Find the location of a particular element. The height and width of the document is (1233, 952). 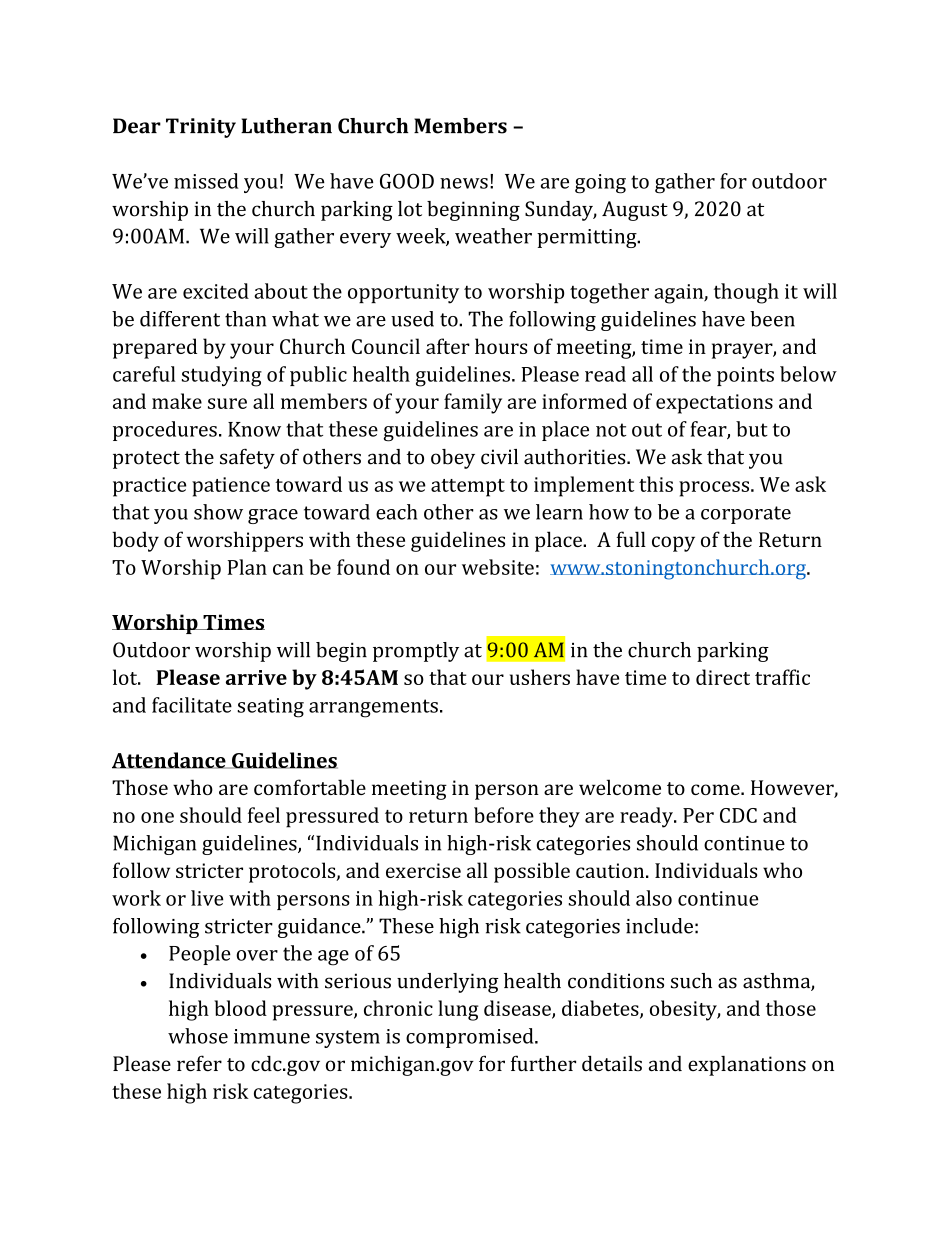

missed is located at coordinates (206, 181).
